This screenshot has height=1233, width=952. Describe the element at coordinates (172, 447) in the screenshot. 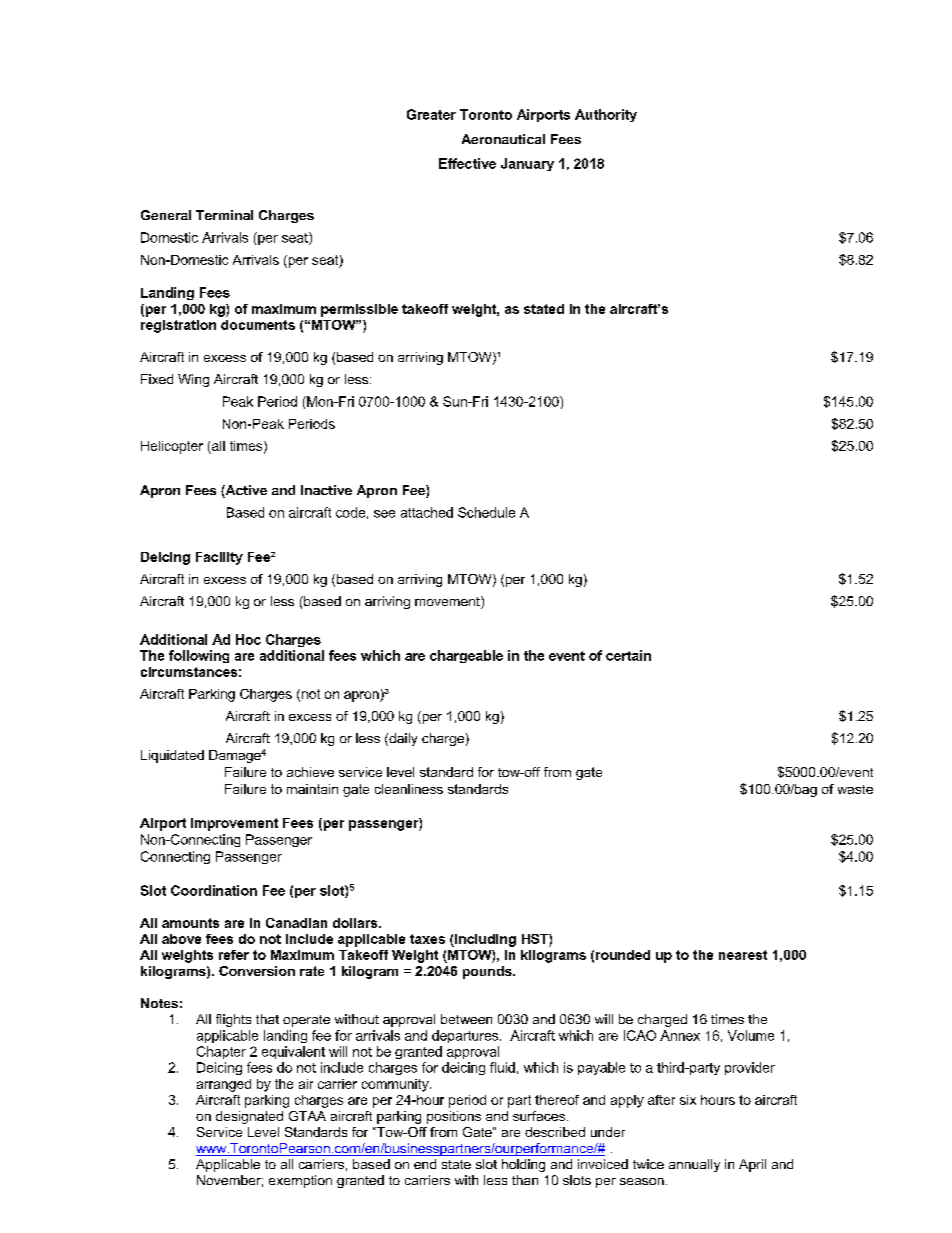

I see `Helicopter` at that location.
